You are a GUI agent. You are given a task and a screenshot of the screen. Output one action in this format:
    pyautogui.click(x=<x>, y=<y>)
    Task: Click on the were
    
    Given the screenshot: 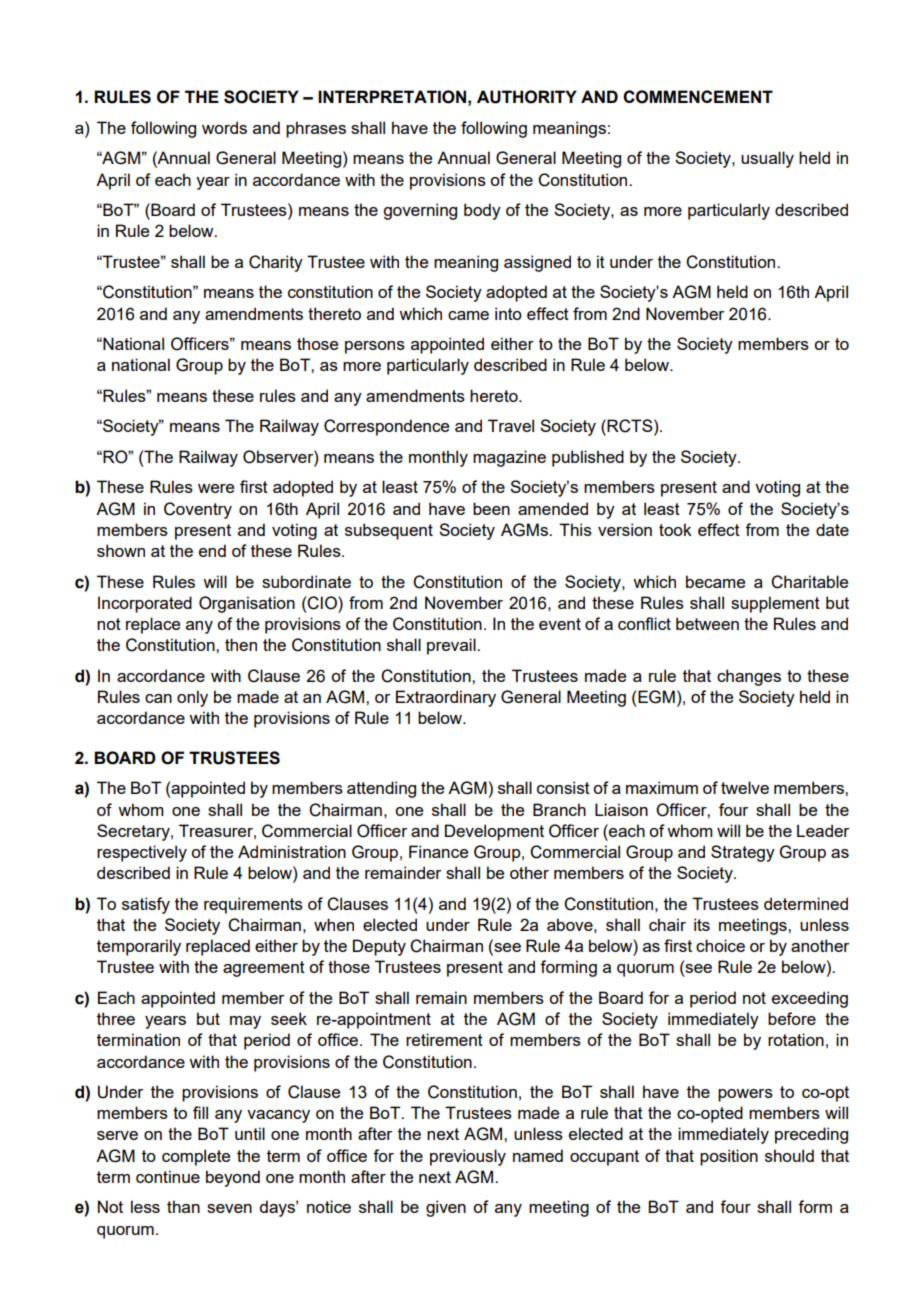 What is the action you would take?
    pyautogui.click(x=216, y=488)
